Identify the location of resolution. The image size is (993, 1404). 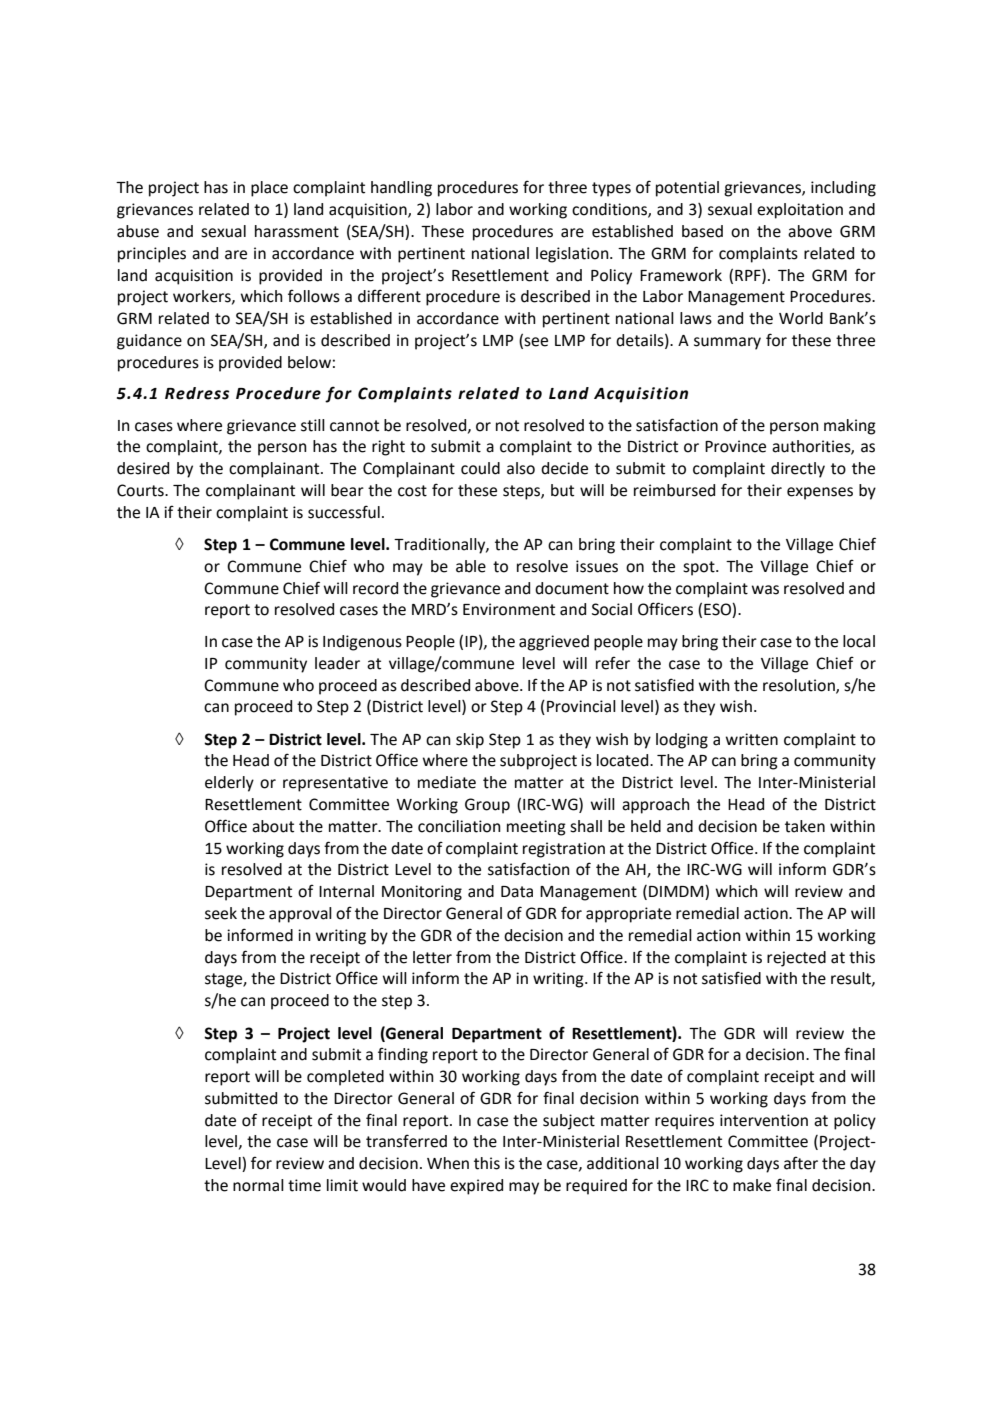
(800, 686).
